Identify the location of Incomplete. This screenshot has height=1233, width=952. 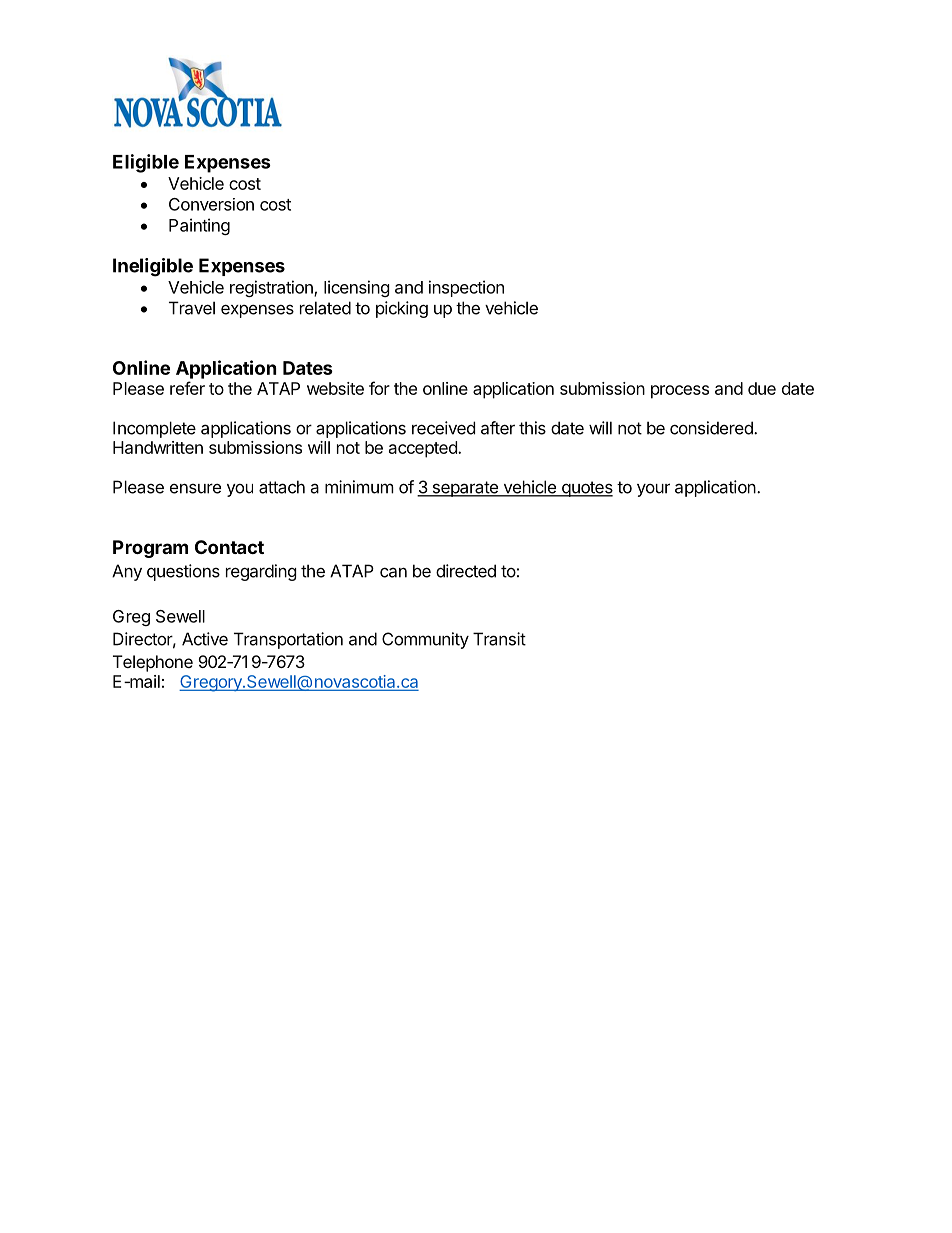
(154, 429).
